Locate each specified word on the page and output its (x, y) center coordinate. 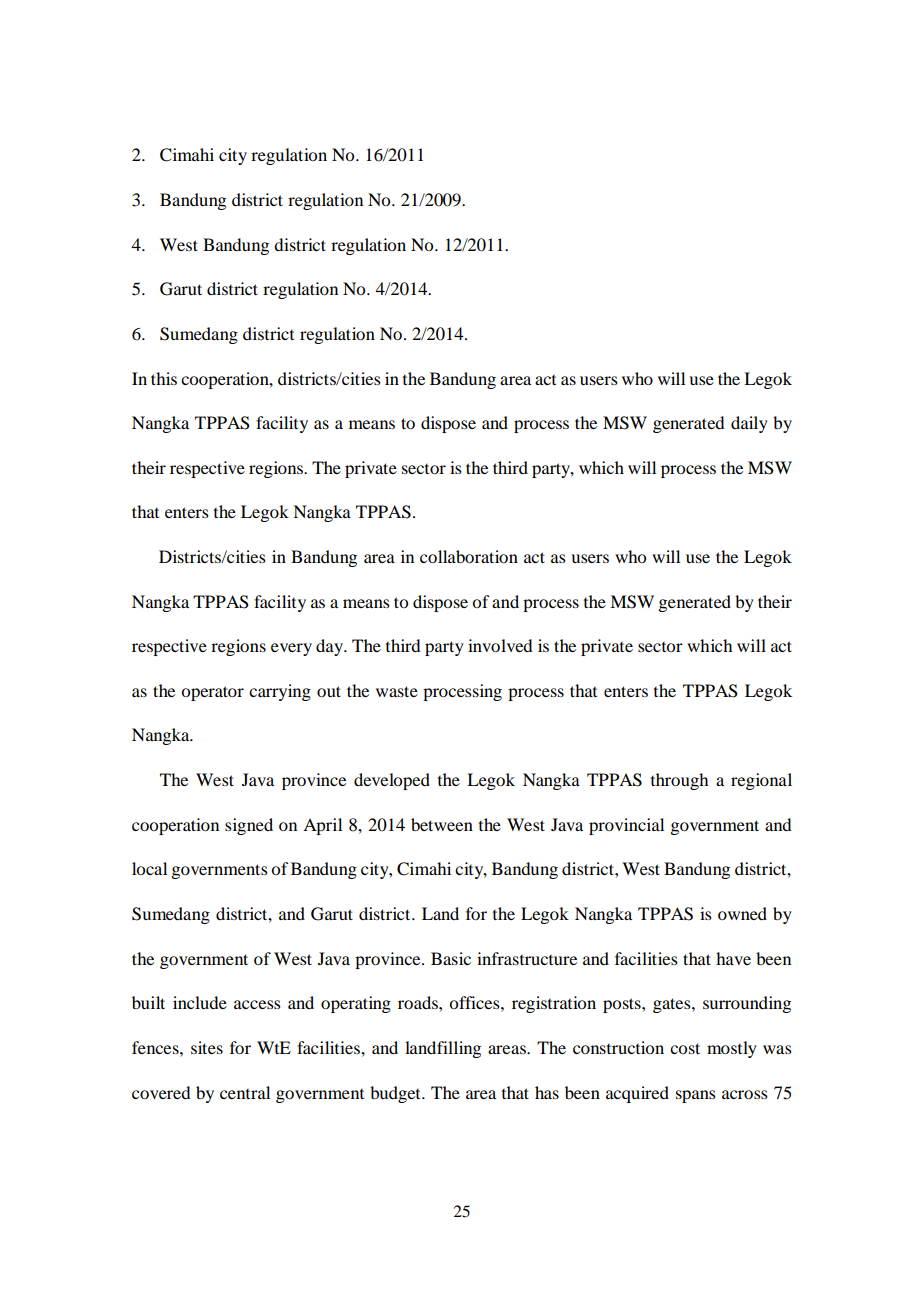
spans (696, 1096)
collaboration (469, 556)
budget (396, 1094)
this (164, 378)
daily (749, 424)
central (245, 1092)
